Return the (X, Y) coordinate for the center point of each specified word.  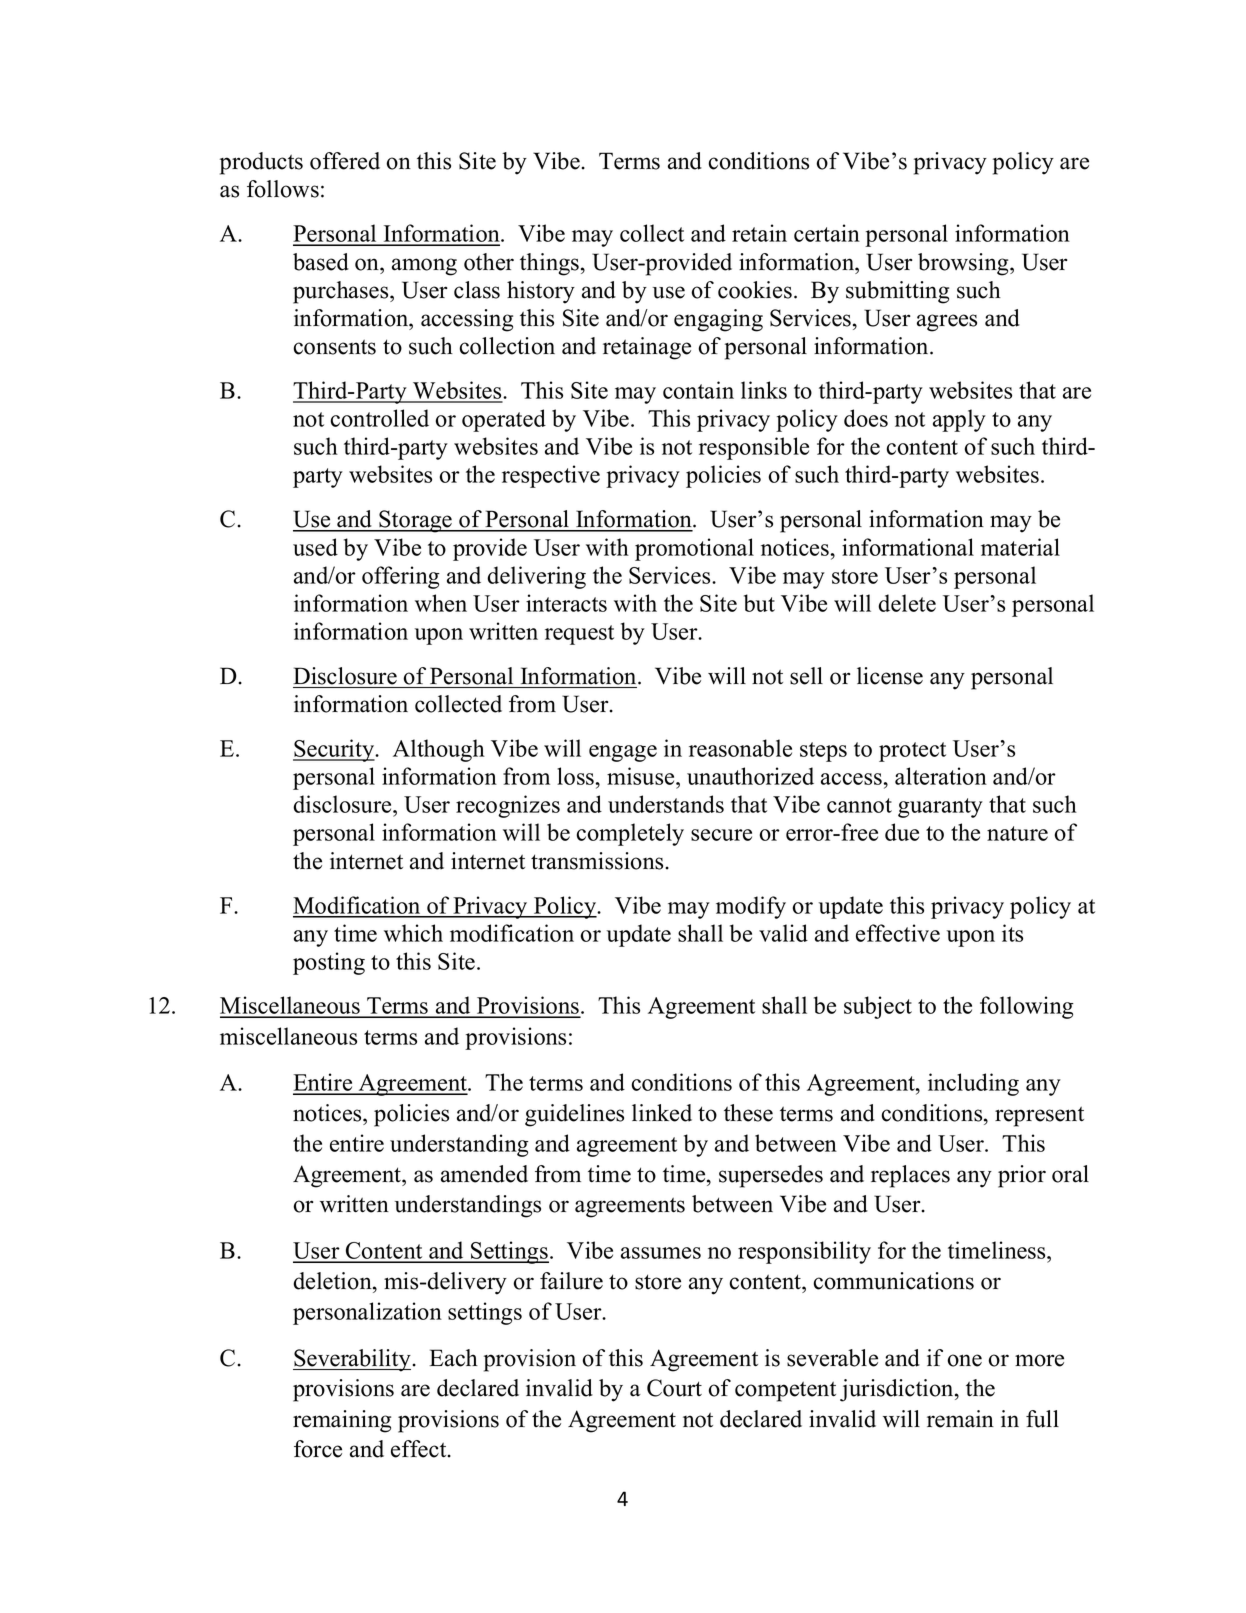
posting (329, 963)
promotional (694, 549)
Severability (352, 1360)
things (549, 264)
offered (345, 161)
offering (401, 577)
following (1027, 1007)
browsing (964, 264)
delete (907, 603)
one (964, 1360)
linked (662, 1113)
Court (674, 1388)
